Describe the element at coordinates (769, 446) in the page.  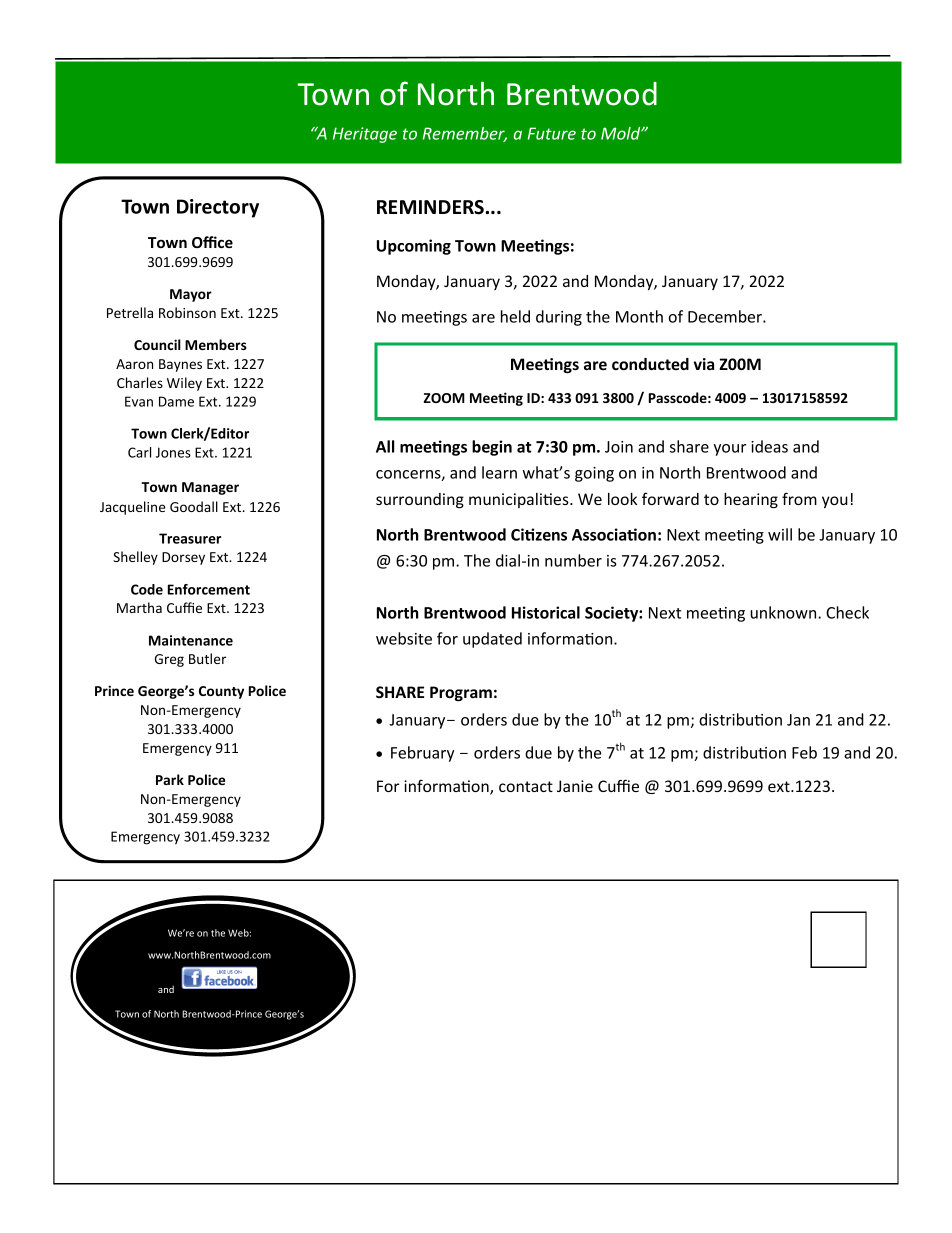
I see `ideas` at that location.
